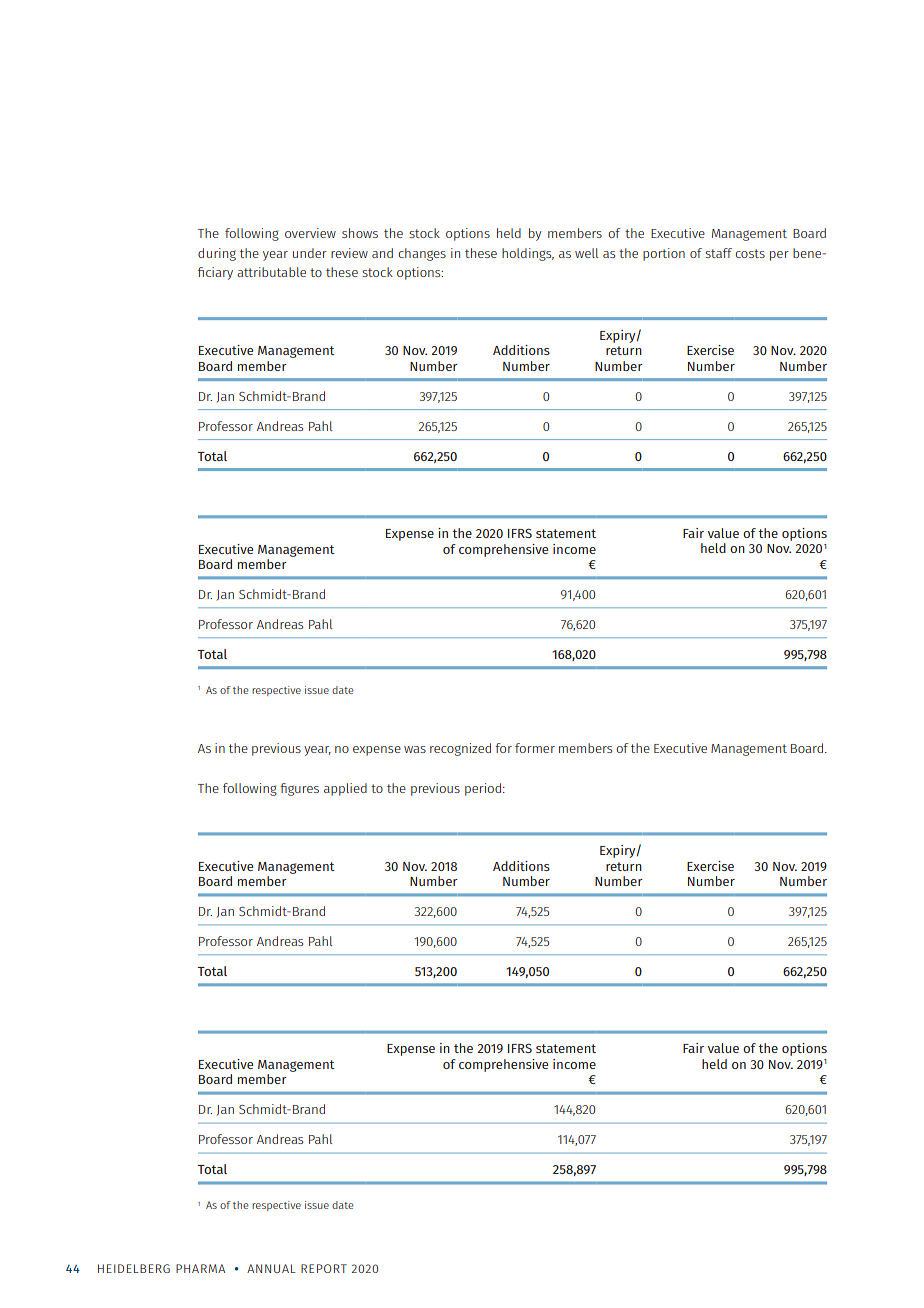 The height and width of the page is (1308, 924). What do you see at coordinates (460, 749) in the page?
I see `recognized` at bounding box center [460, 749].
